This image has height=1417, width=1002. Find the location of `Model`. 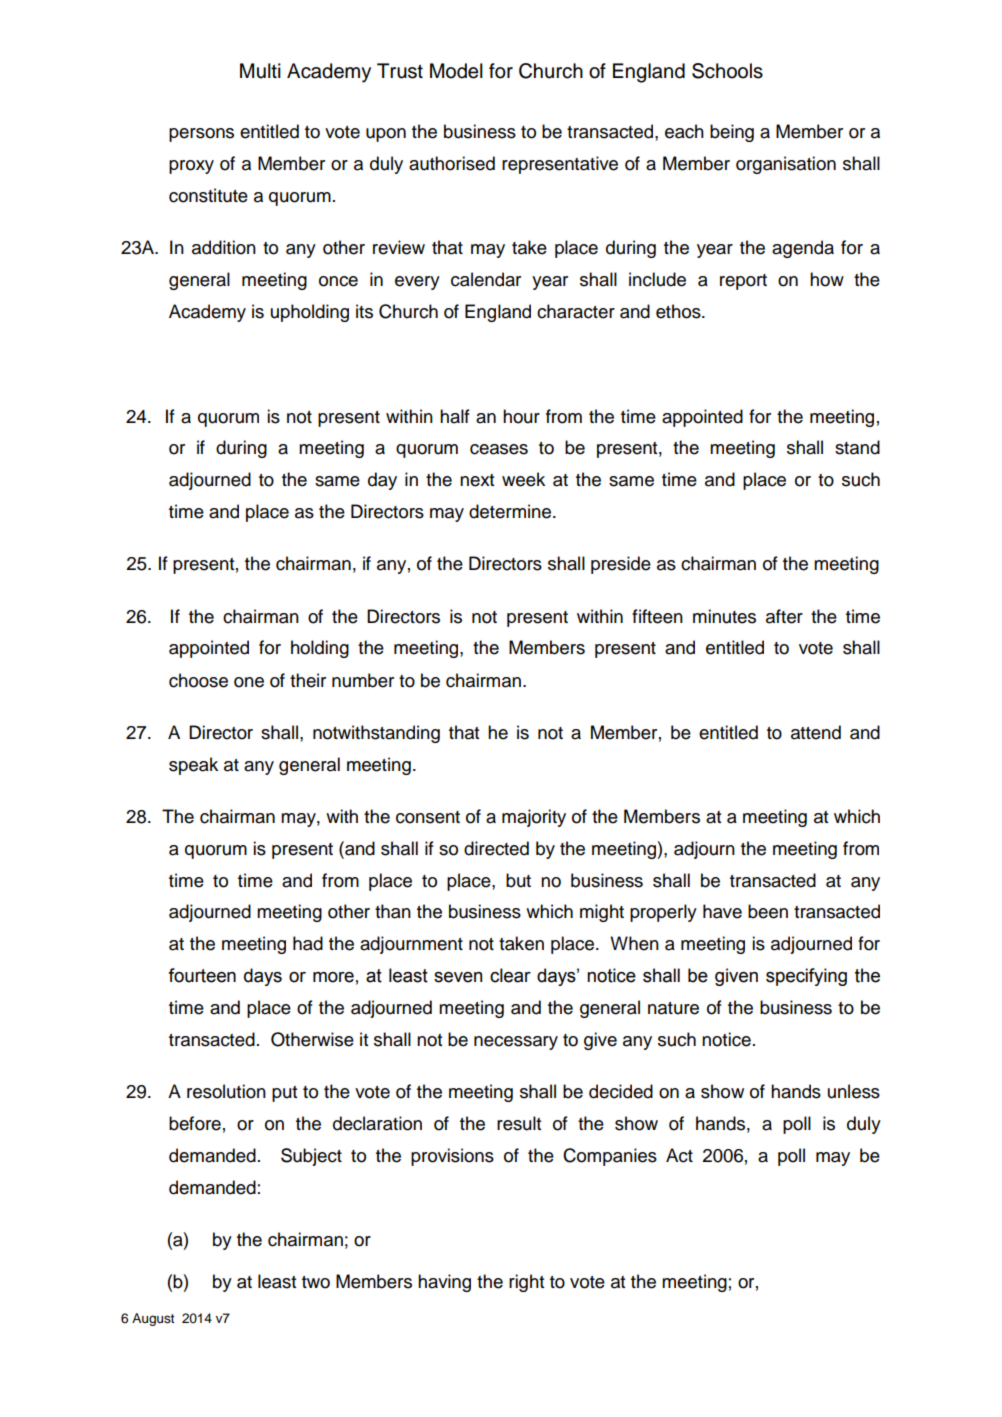

Model is located at coordinates (456, 71).
